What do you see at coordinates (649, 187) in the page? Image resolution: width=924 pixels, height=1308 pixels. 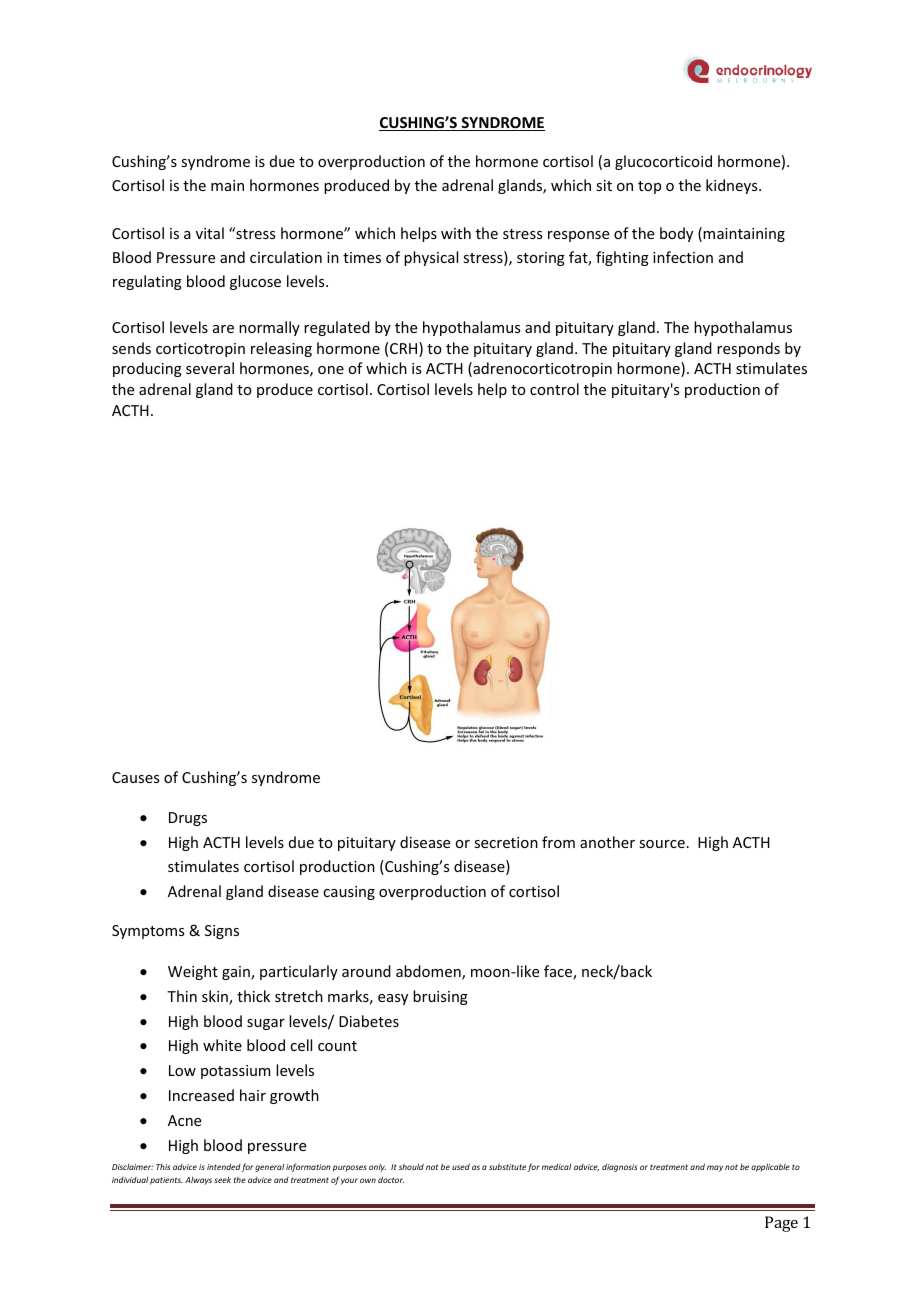 I see `top` at bounding box center [649, 187].
